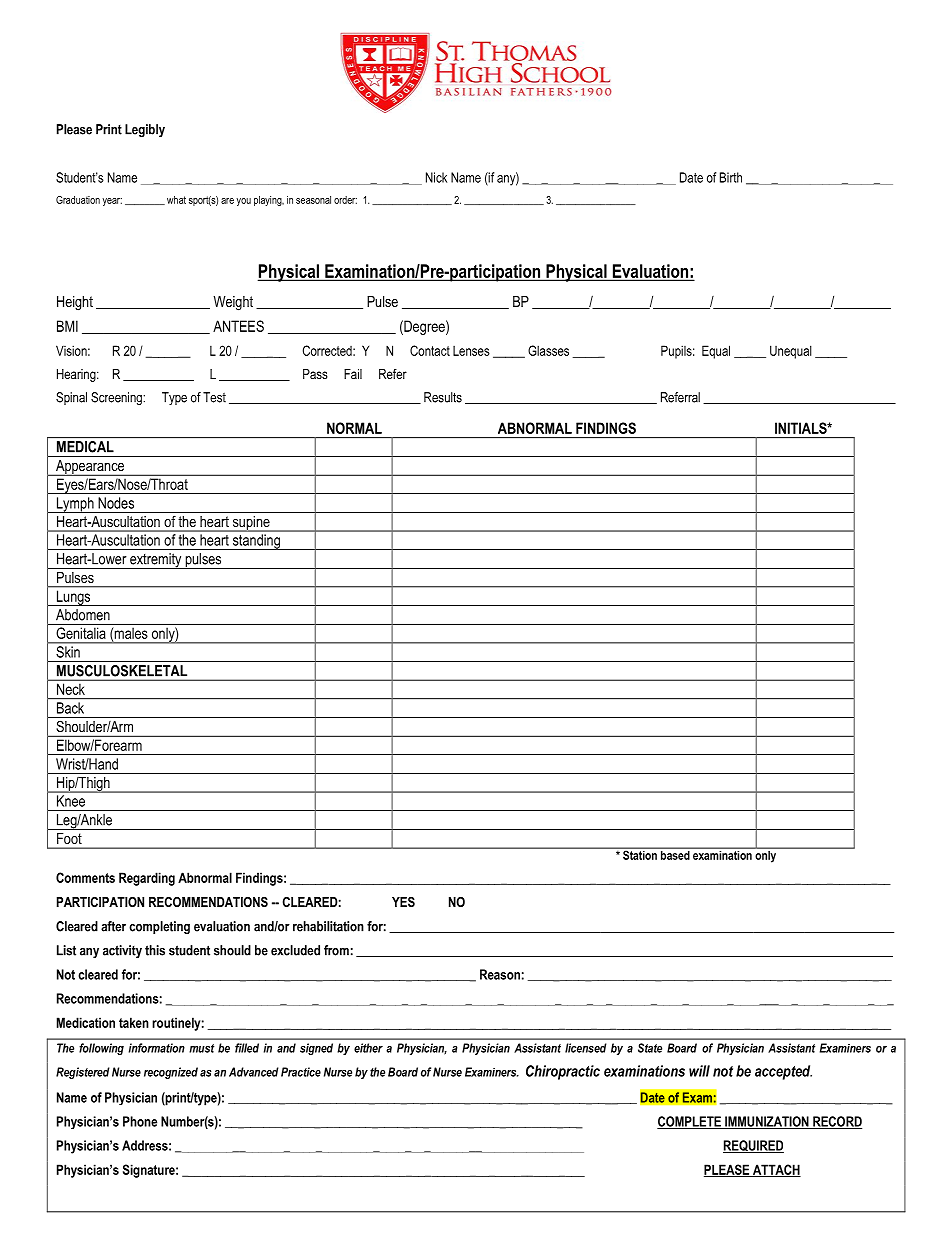 The width and height of the screenshot is (952, 1233). Describe the element at coordinates (140, 1121) in the screenshot. I see `Phone` at that location.
